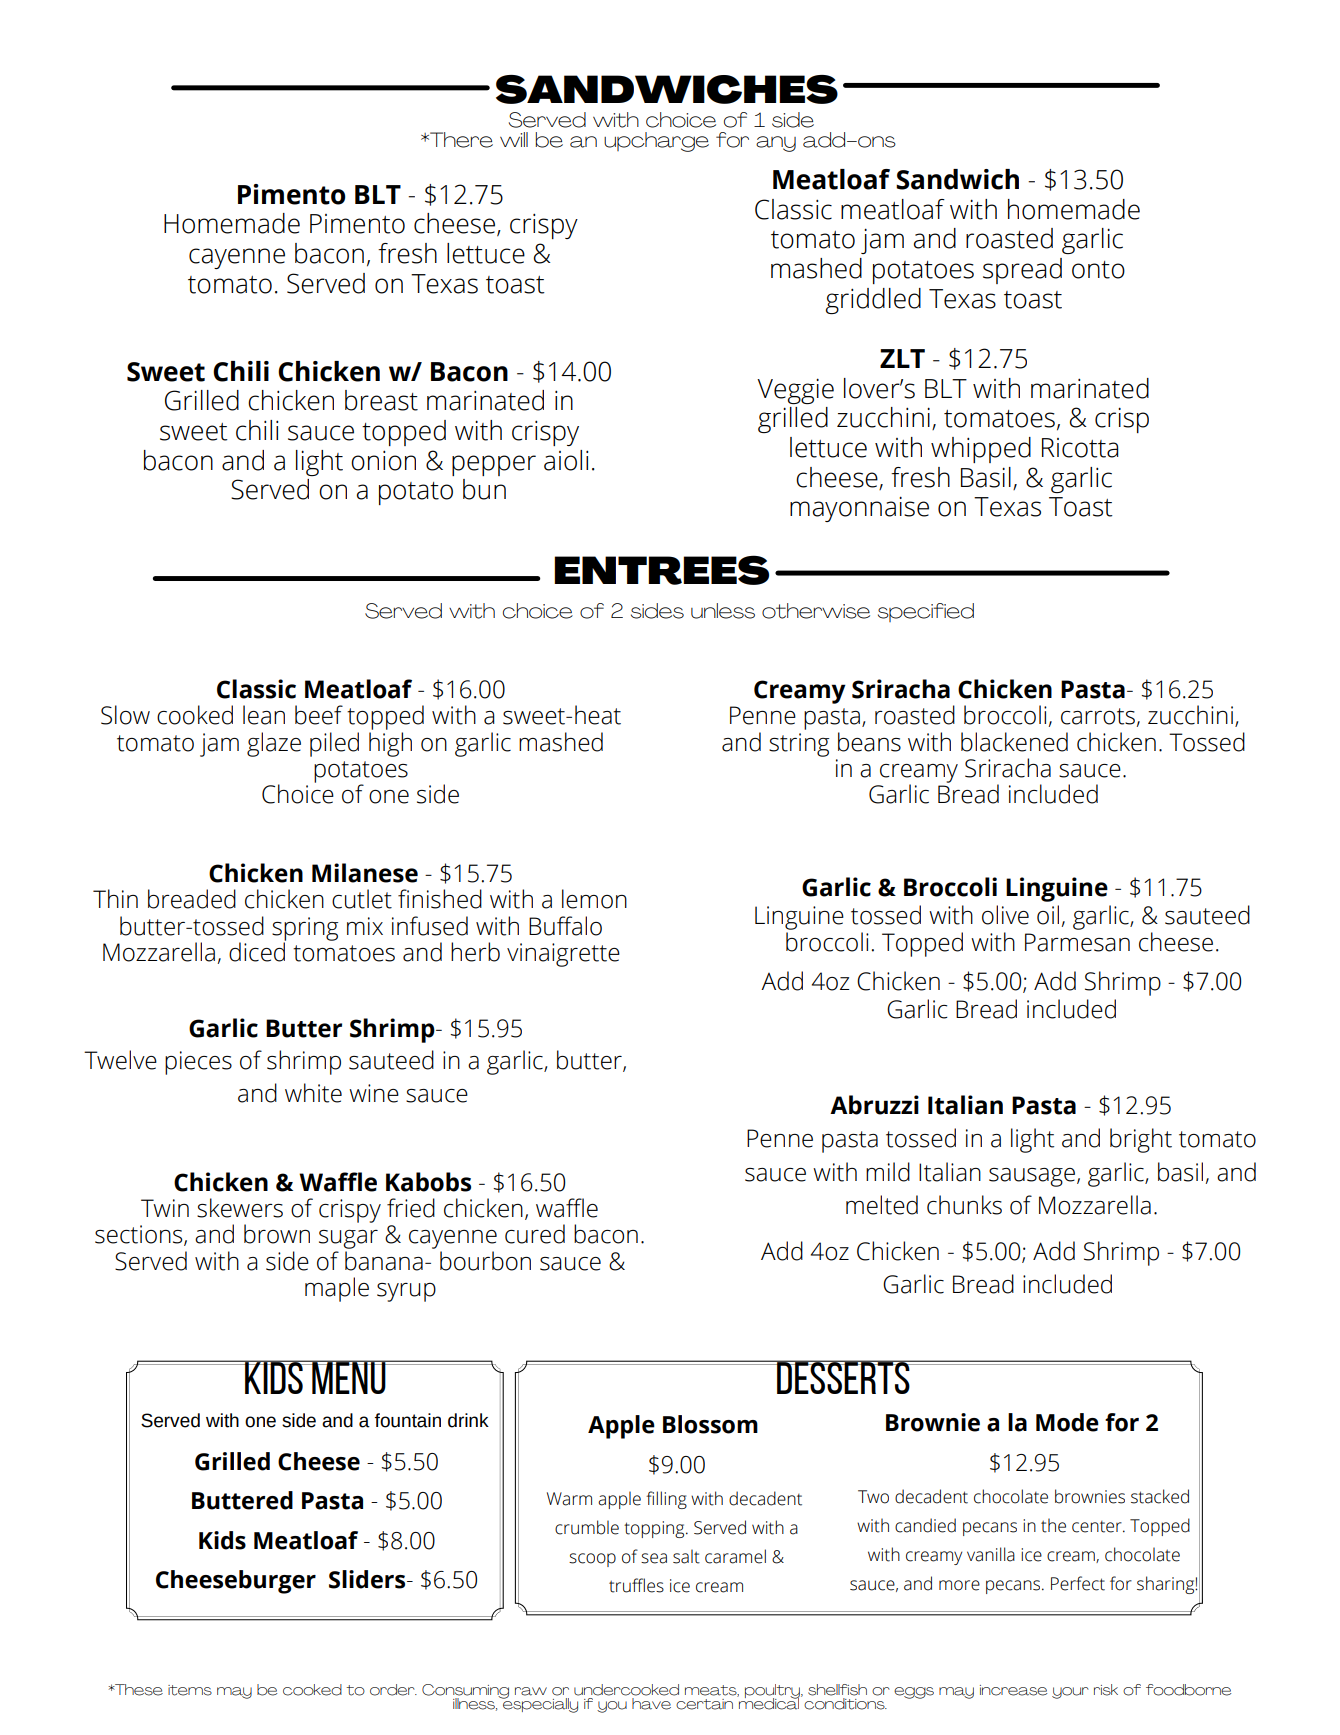 Image resolution: width=1340 pixels, height=1735 pixels. Describe the element at coordinates (264, 715) in the document. I see `lean` at that location.
